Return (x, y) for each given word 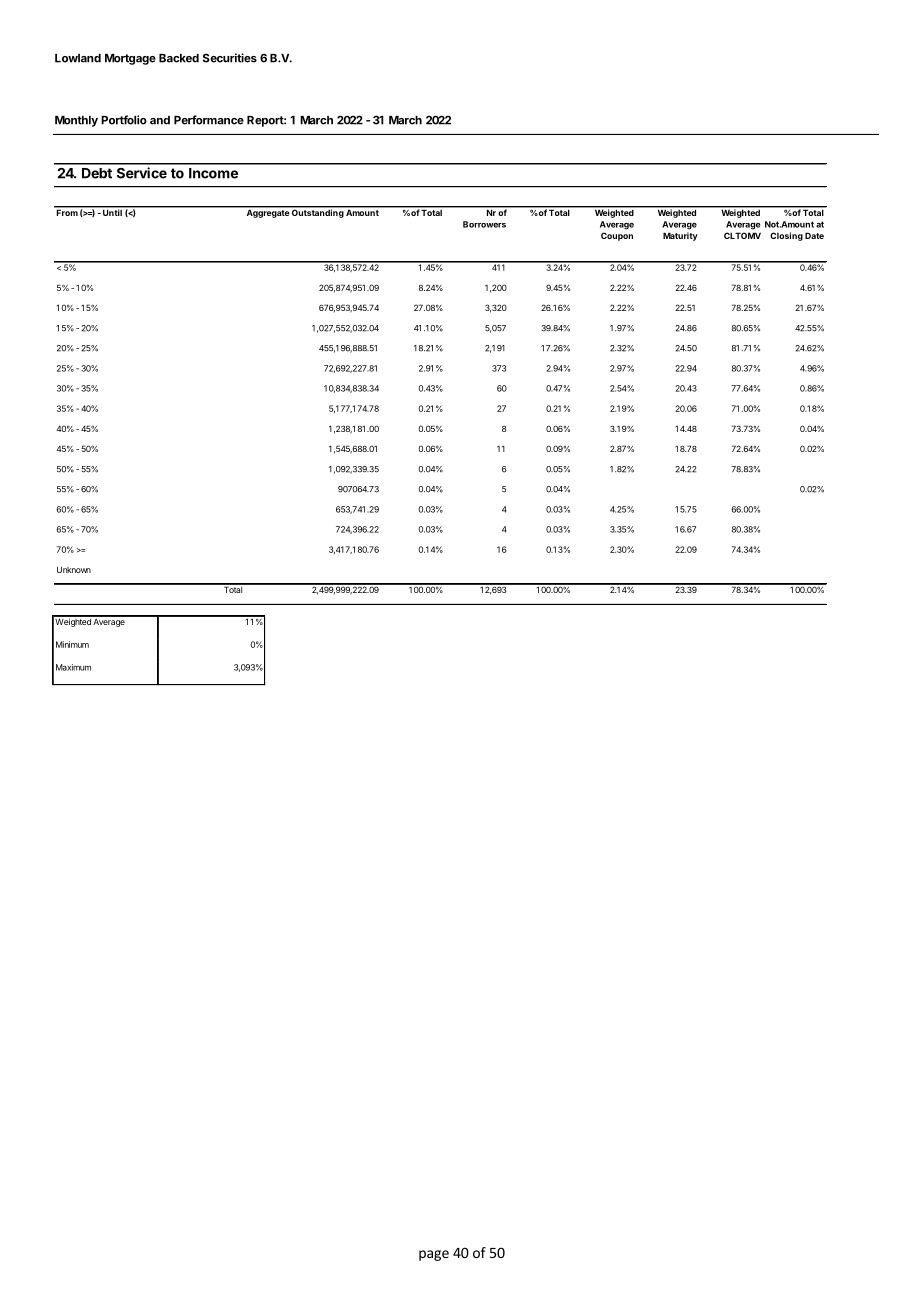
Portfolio (124, 120)
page (434, 1255)
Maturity (680, 236)
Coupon (617, 236)
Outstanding (317, 212)
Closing (786, 236)
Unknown (74, 570)
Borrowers (484, 224)
